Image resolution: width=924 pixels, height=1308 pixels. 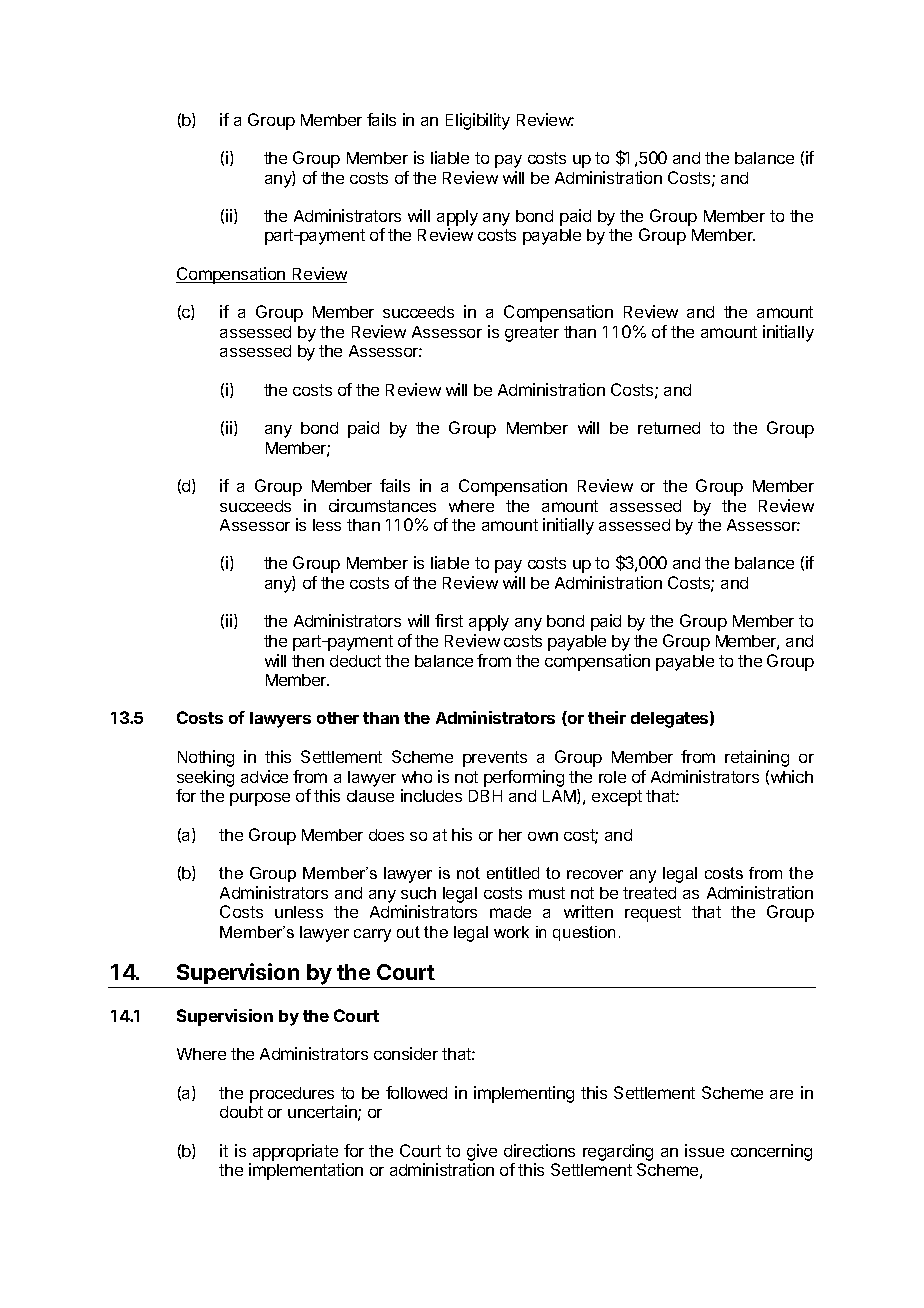 I want to click on first, so click(x=449, y=620).
